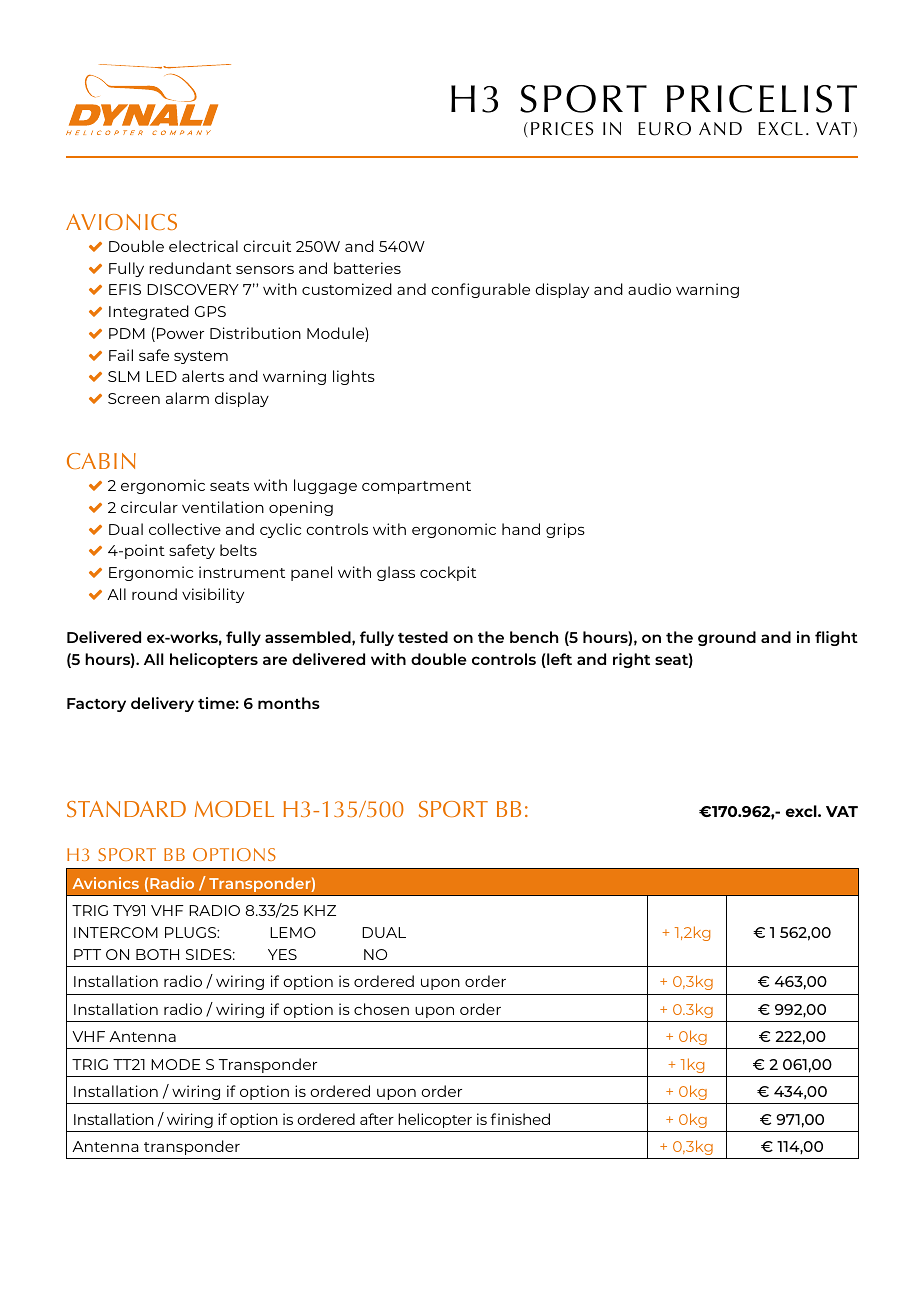 The height and width of the image is (1308, 924). I want to click on STANDARD, so click(126, 809).
